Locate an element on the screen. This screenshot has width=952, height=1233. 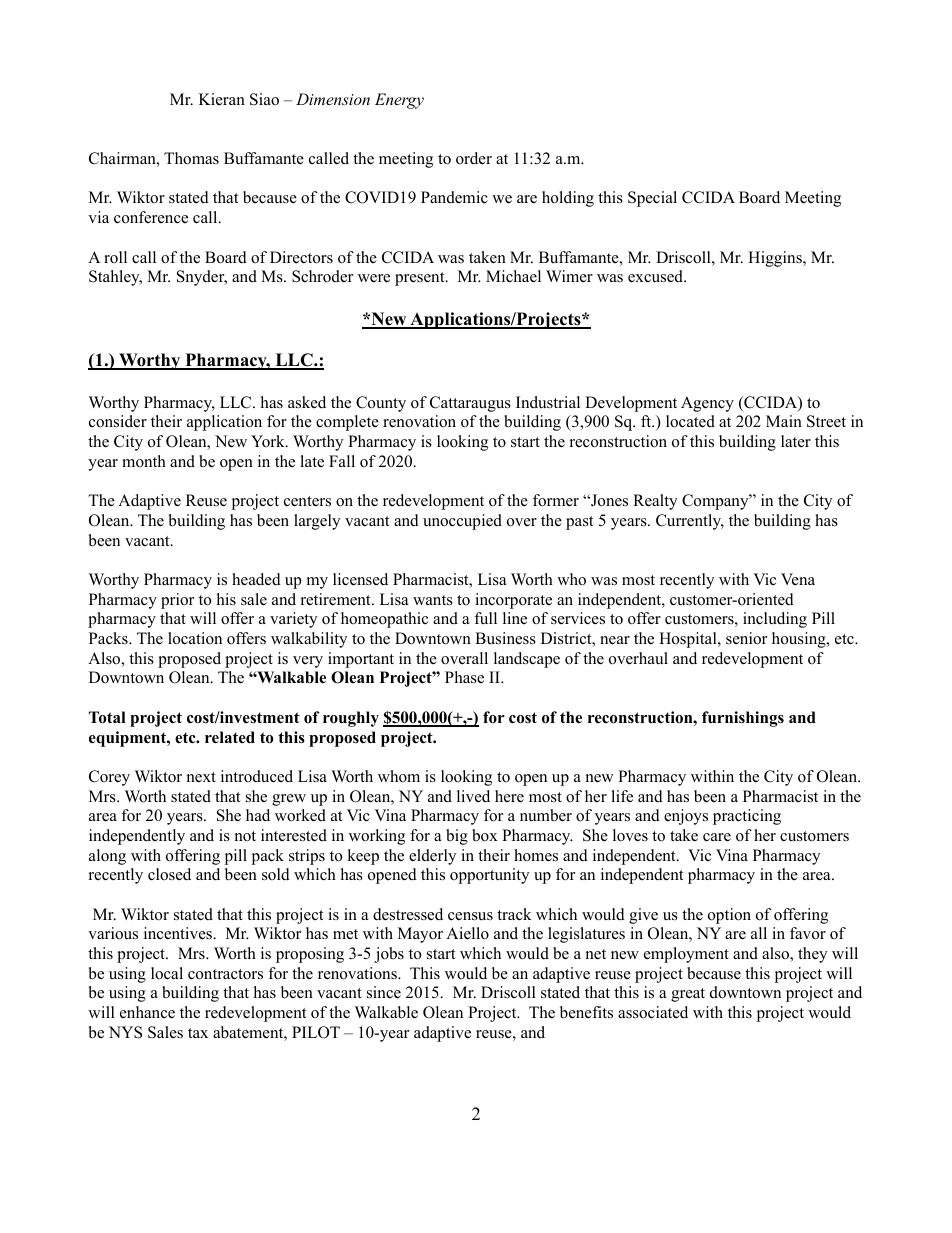
Vena is located at coordinates (798, 579).
